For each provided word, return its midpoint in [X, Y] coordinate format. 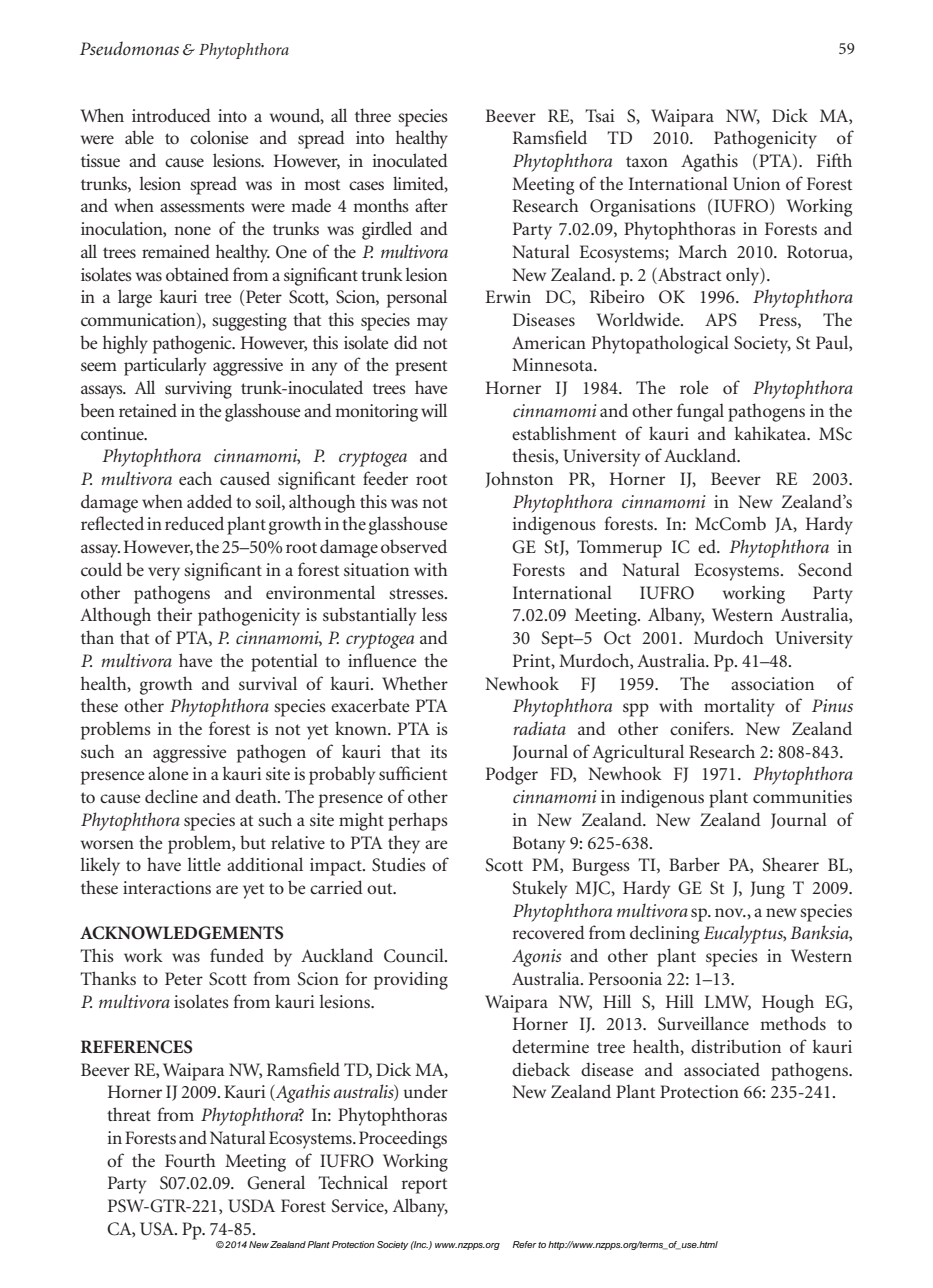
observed [414, 546]
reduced [194, 523]
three [373, 115]
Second [825, 569]
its [438, 751]
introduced [171, 115]
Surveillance [703, 1023]
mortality [739, 708]
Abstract [688, 274]
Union [756, 184]
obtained [197, 274]
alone [168, 773]
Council [415, 955]
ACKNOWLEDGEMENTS [181, 933]
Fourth [190, 1160]
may [432, 324]
